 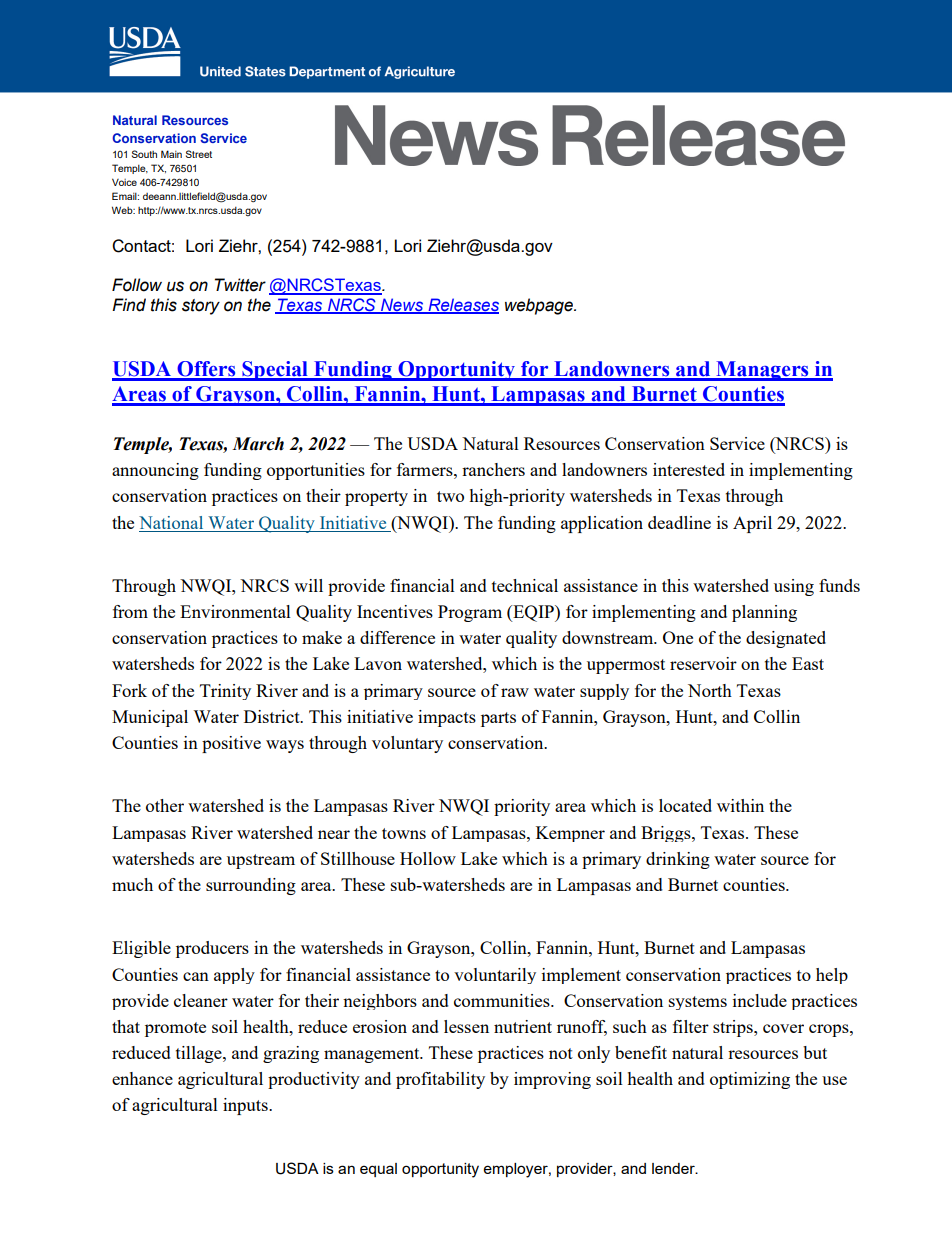 I want to click on inputs, so click(x=246, y=1106).
